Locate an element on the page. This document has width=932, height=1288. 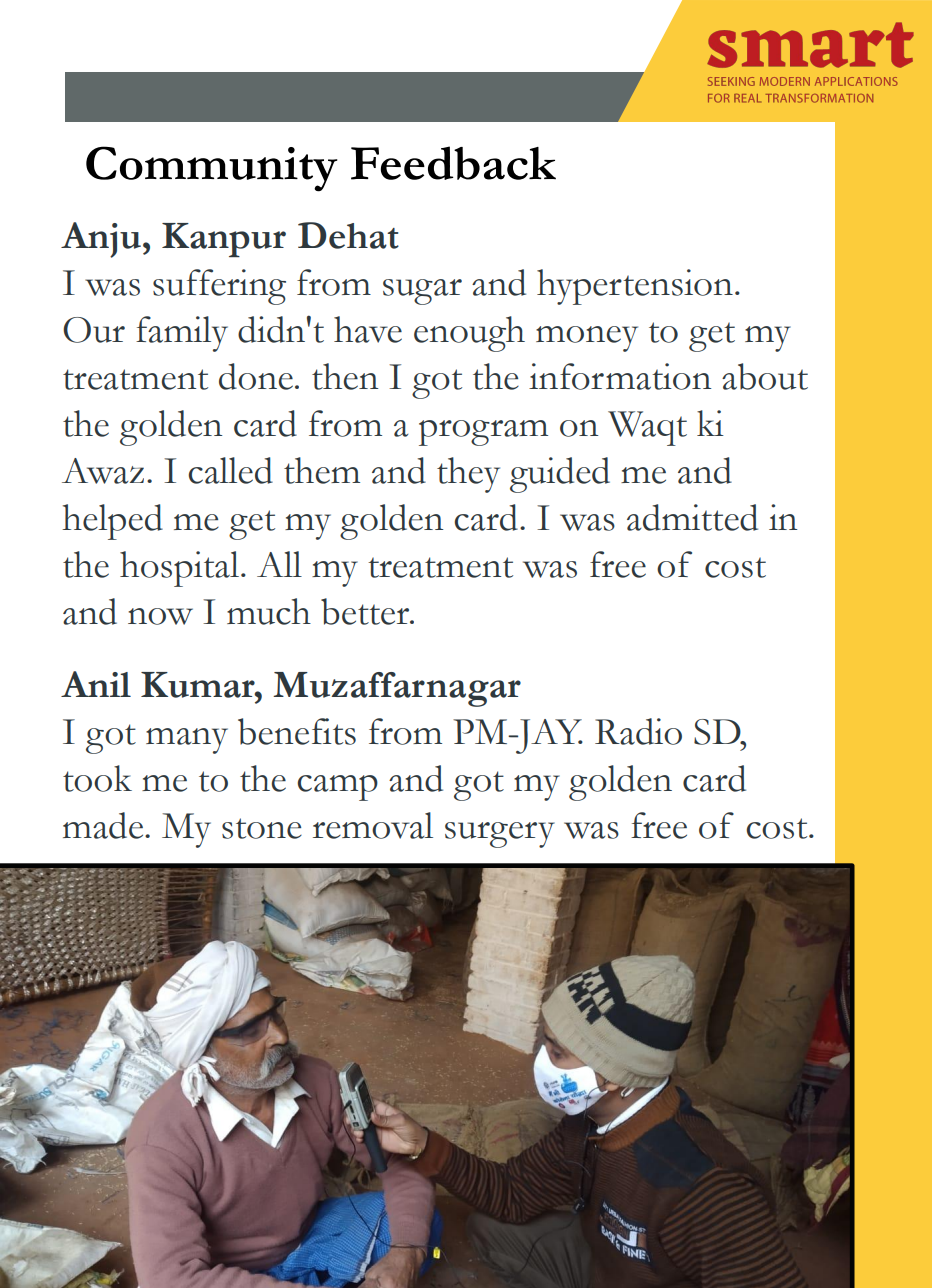
Feedback is located at coordinates (453, 163).
